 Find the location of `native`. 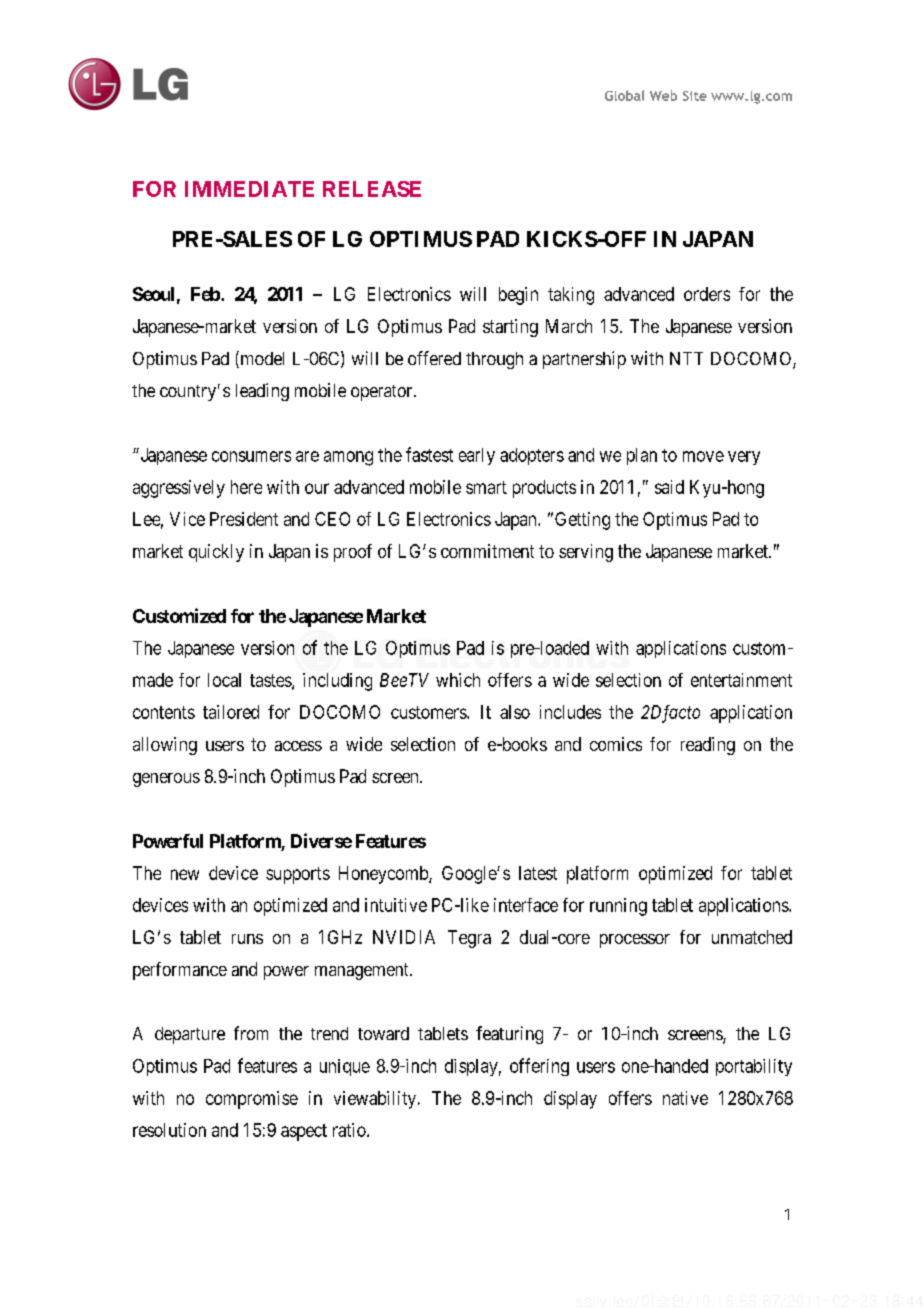

native is located at coordinates (685, 1098).
